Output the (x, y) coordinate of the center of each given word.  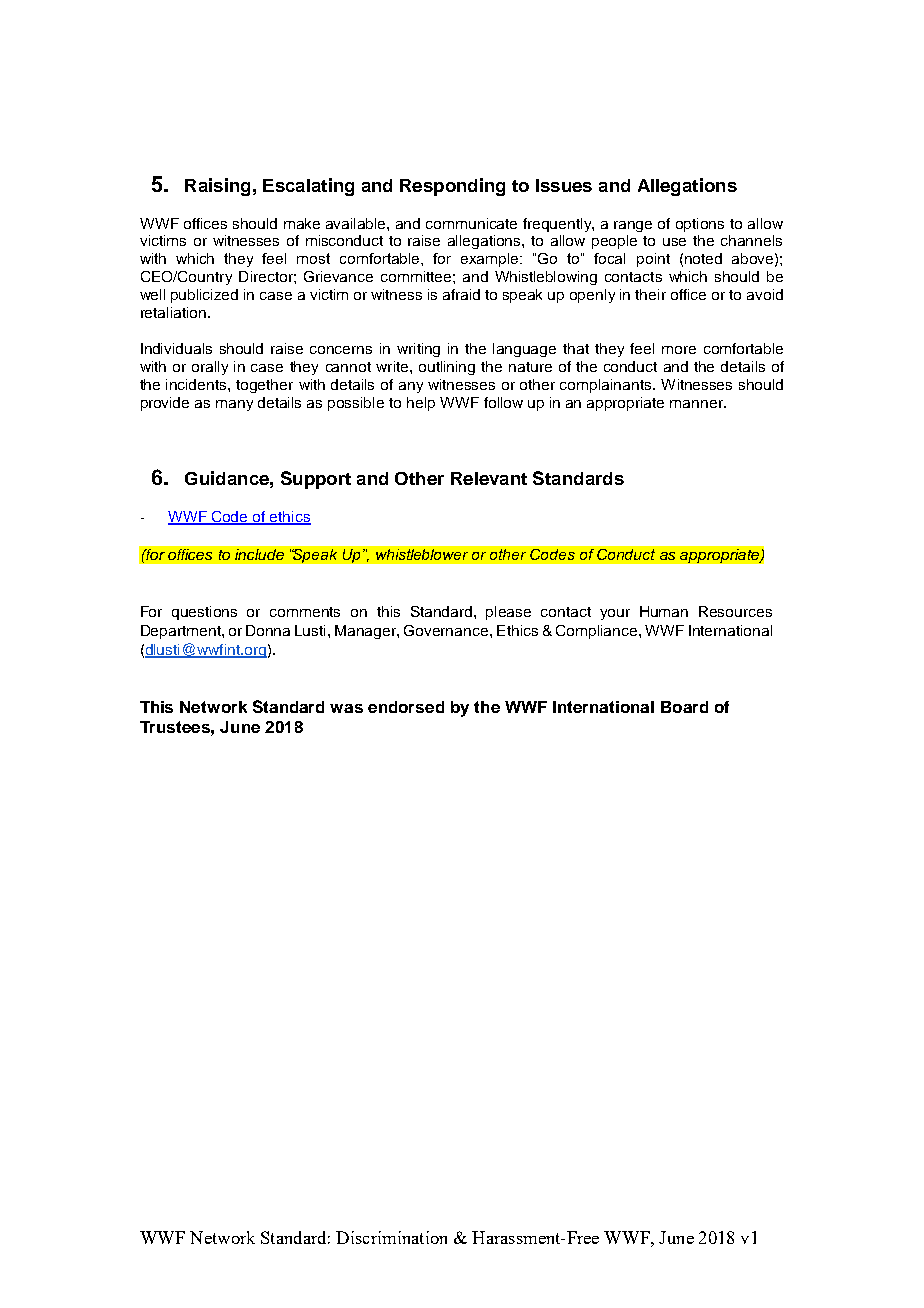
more (679, 350)
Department (182, 632)
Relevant (489, 478)
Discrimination (391, 1237)
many (234, 405)
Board (684, 707)
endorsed (406, 707)
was (346, 708)
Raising (217, 187)
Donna (268, 630)
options (700, 225)
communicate (471, 223)
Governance (447, 630)
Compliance (598, 632)
